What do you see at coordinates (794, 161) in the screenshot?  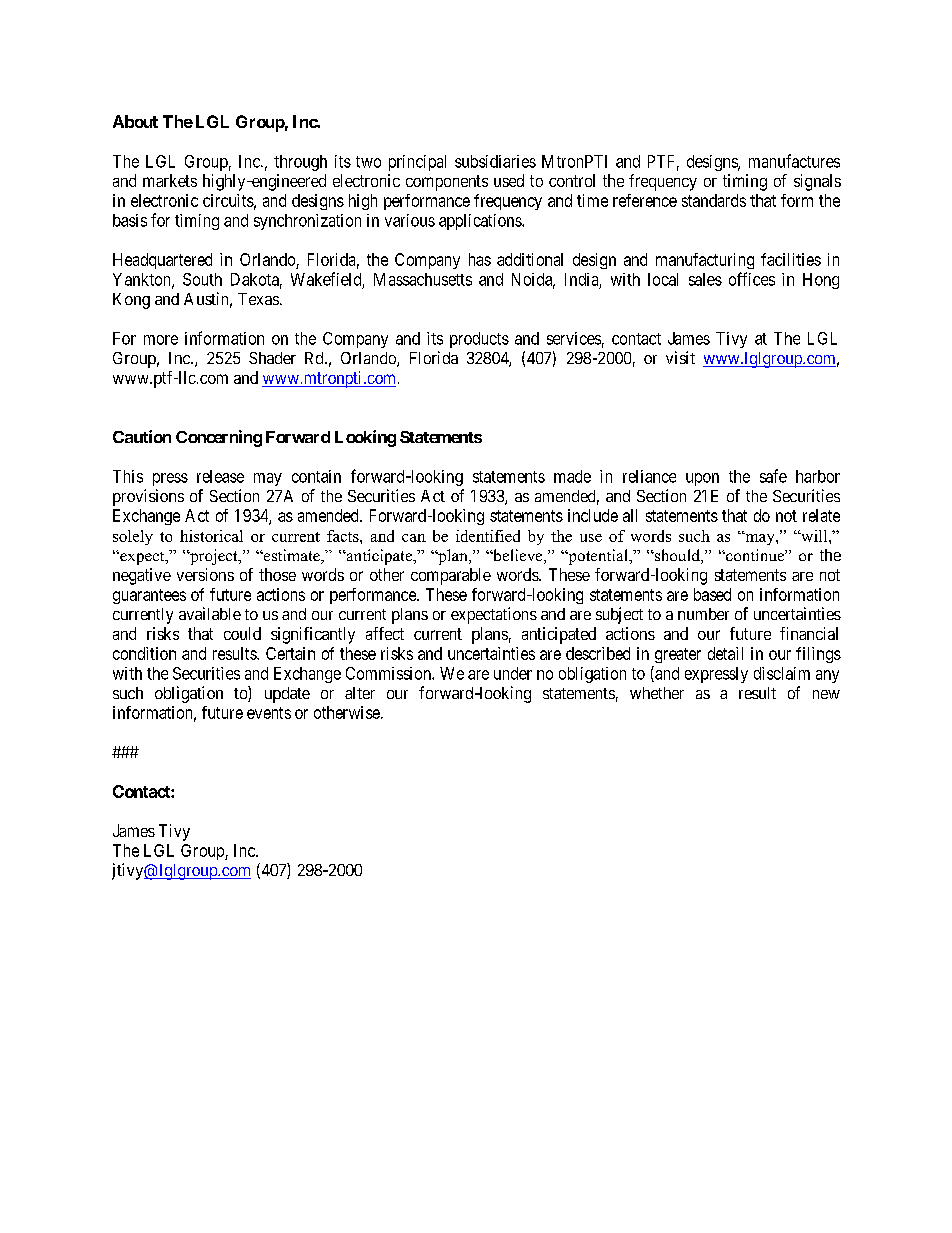 I see `manufactures` at bounding box center [794, 161].
